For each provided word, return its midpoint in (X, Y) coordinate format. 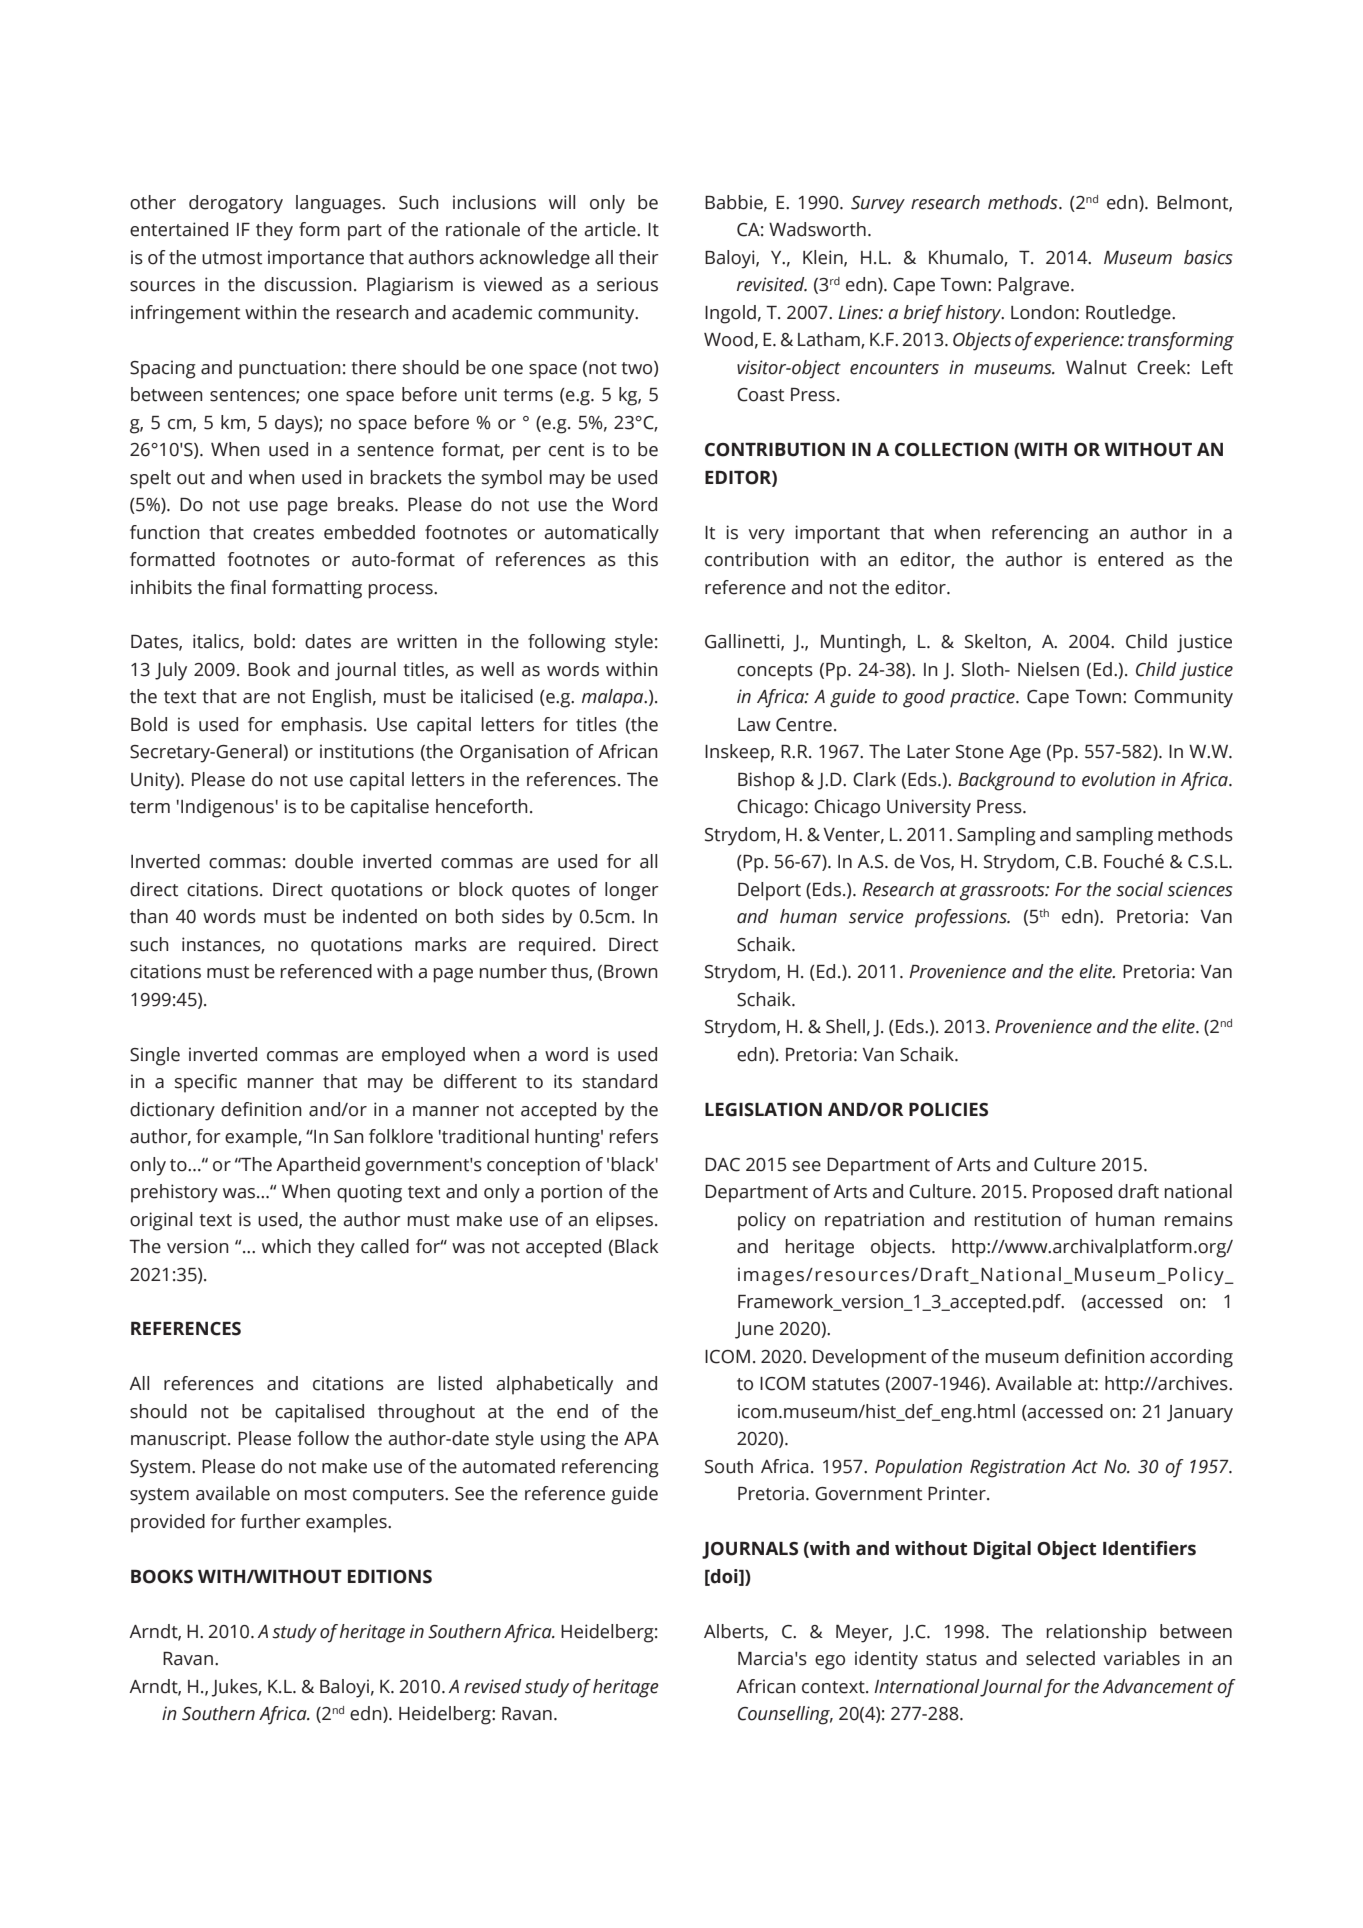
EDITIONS (390, 1577)
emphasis (323, 726)
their (639, 257)
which (286, 1246)
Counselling (785, 1715)
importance (316, 259)
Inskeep (738, 753)
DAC (722, 1165)
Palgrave (1035, 286)
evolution (1118, 779)
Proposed (1072, 1193)
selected (1060, 1658)
